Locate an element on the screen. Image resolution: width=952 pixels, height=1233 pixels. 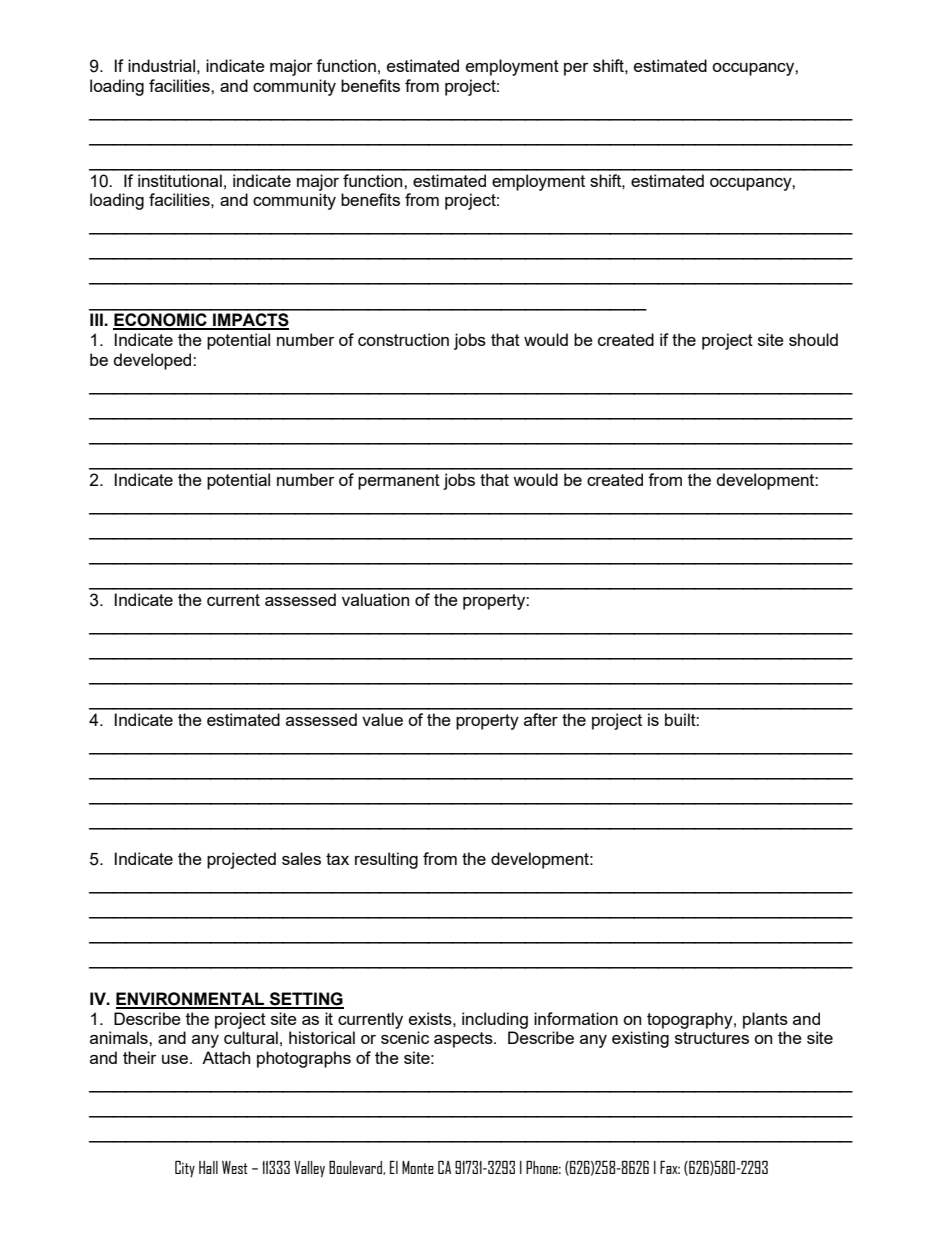
Monte is located at coordinates (418, 1167).
